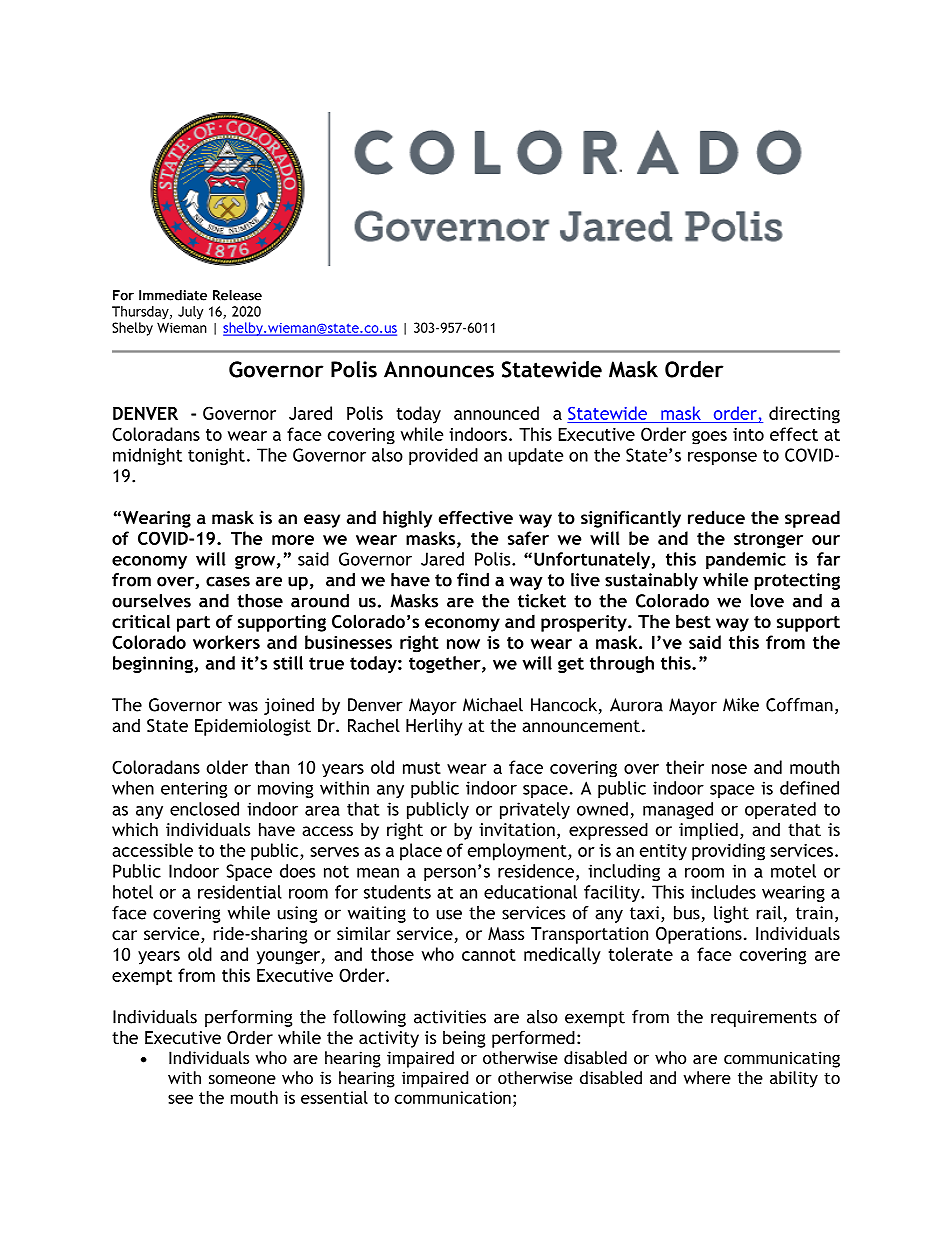 The image size is (952, 1233). What do you see at coordinates (243, 706) in the document?
I see `was` at bounding box center [243, 706].
